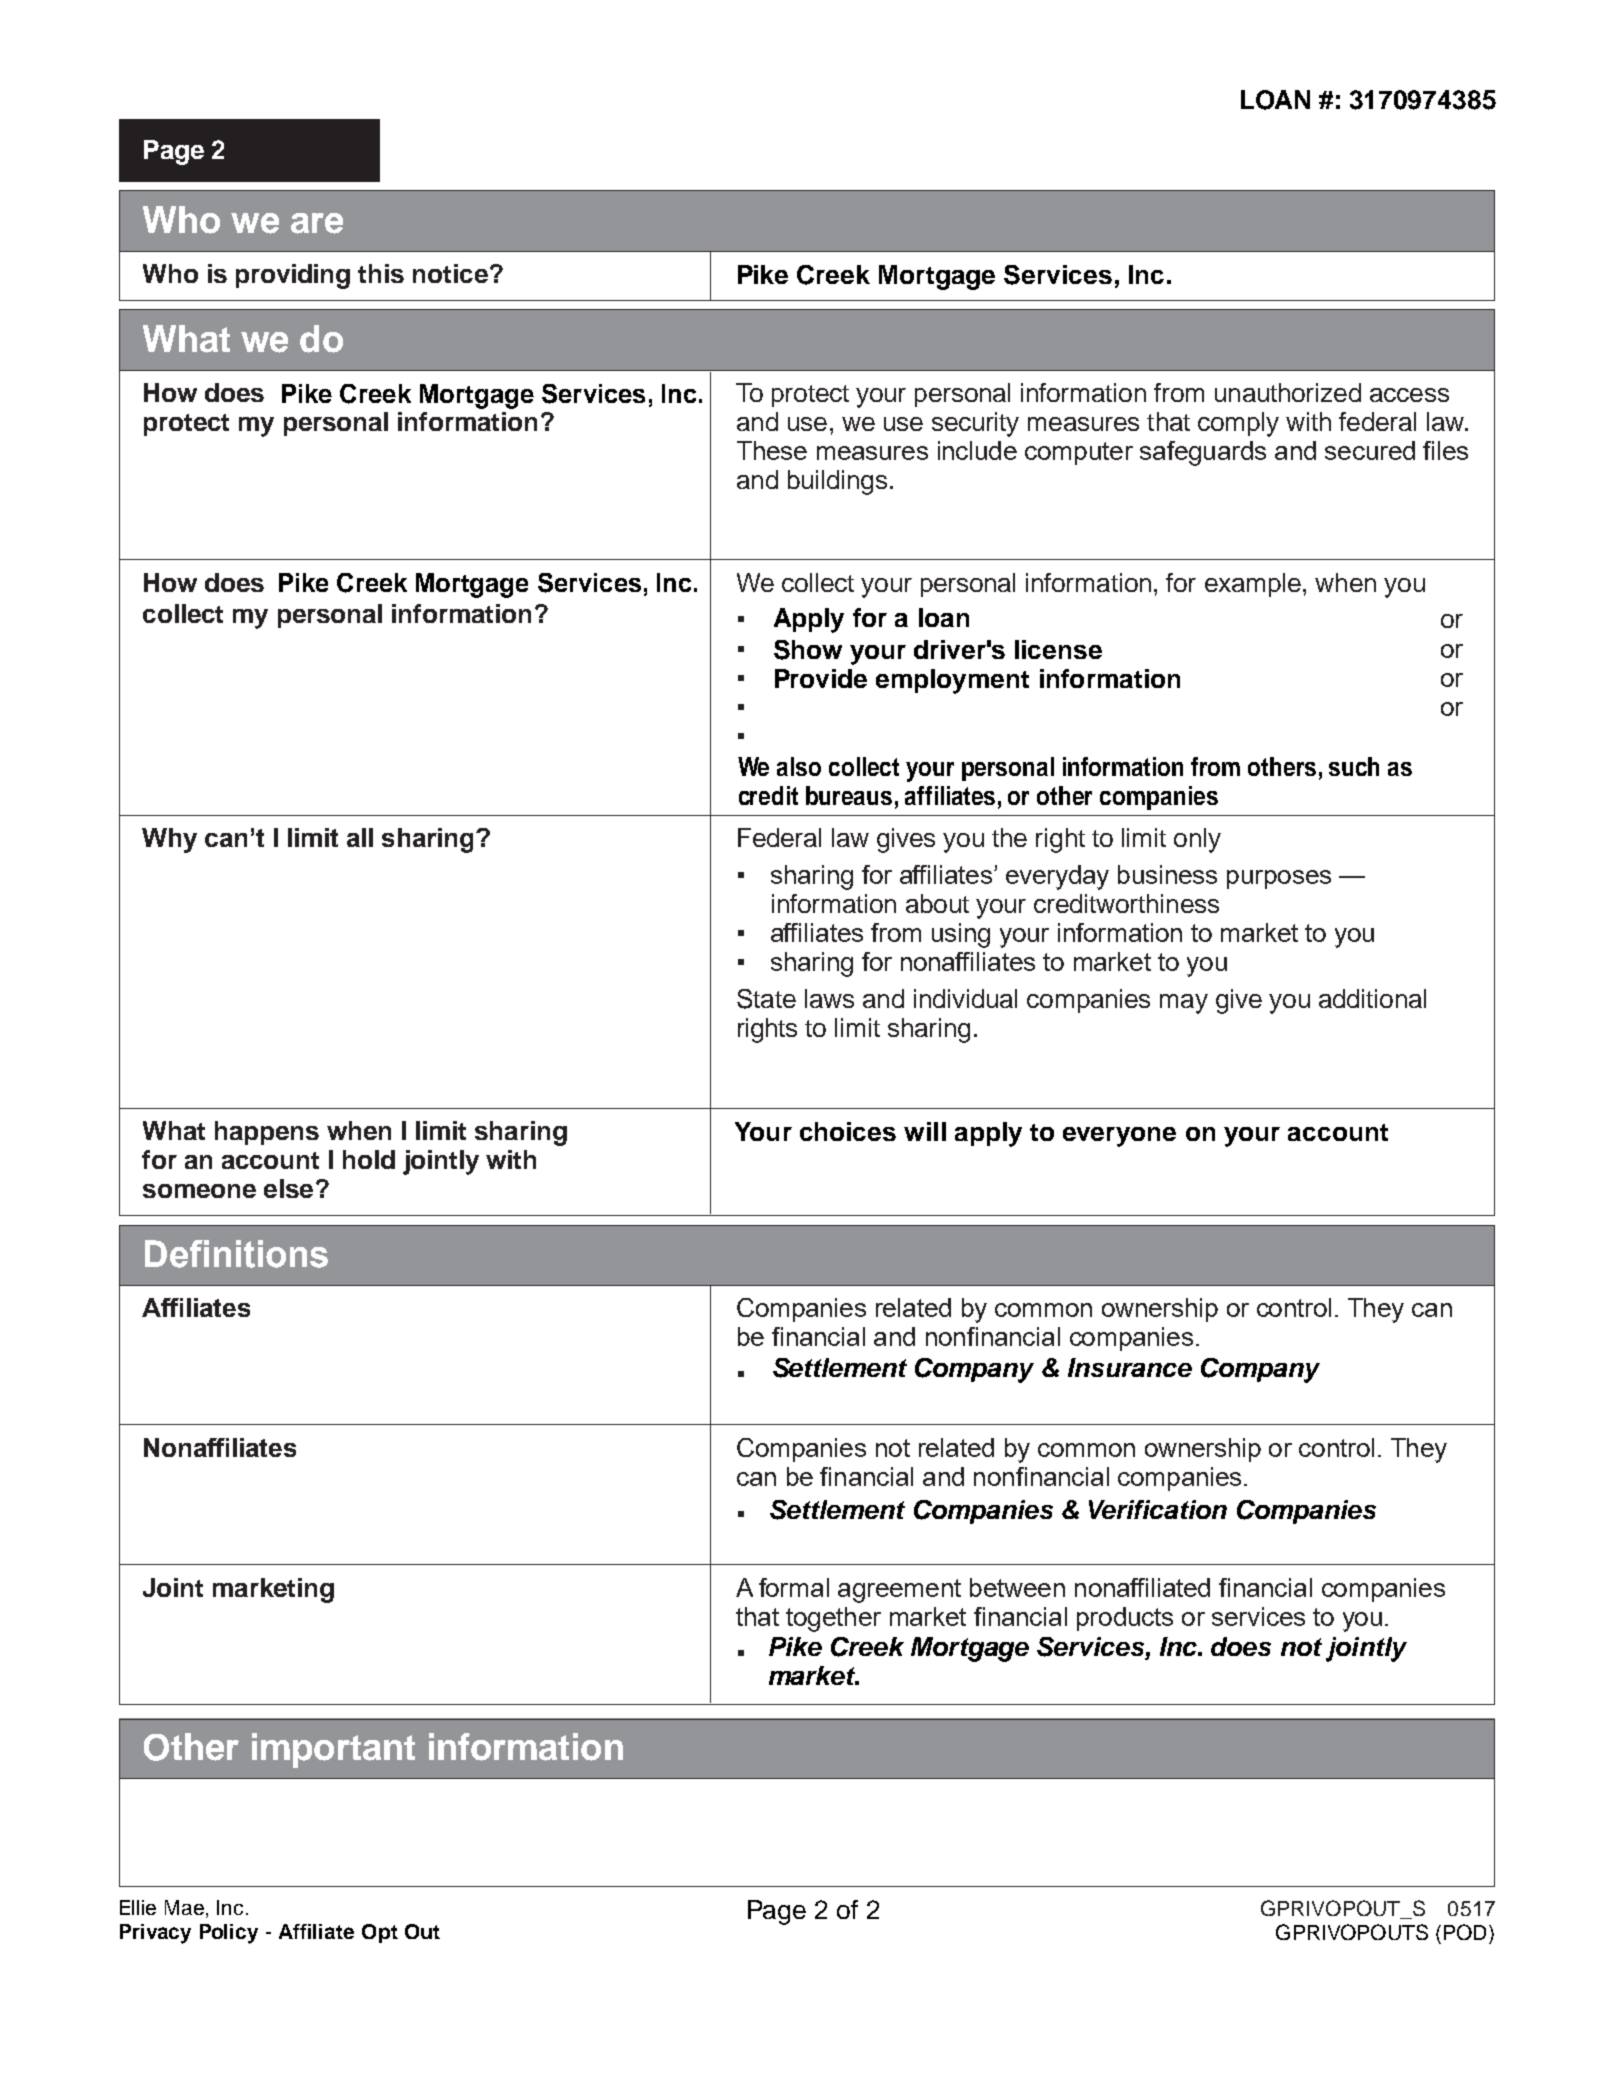 Image resolution: width=1614 pixels, height=2089 pixels. Describe the element at coordinates (229, 1934) in the document. I see `Policy` at that location.
